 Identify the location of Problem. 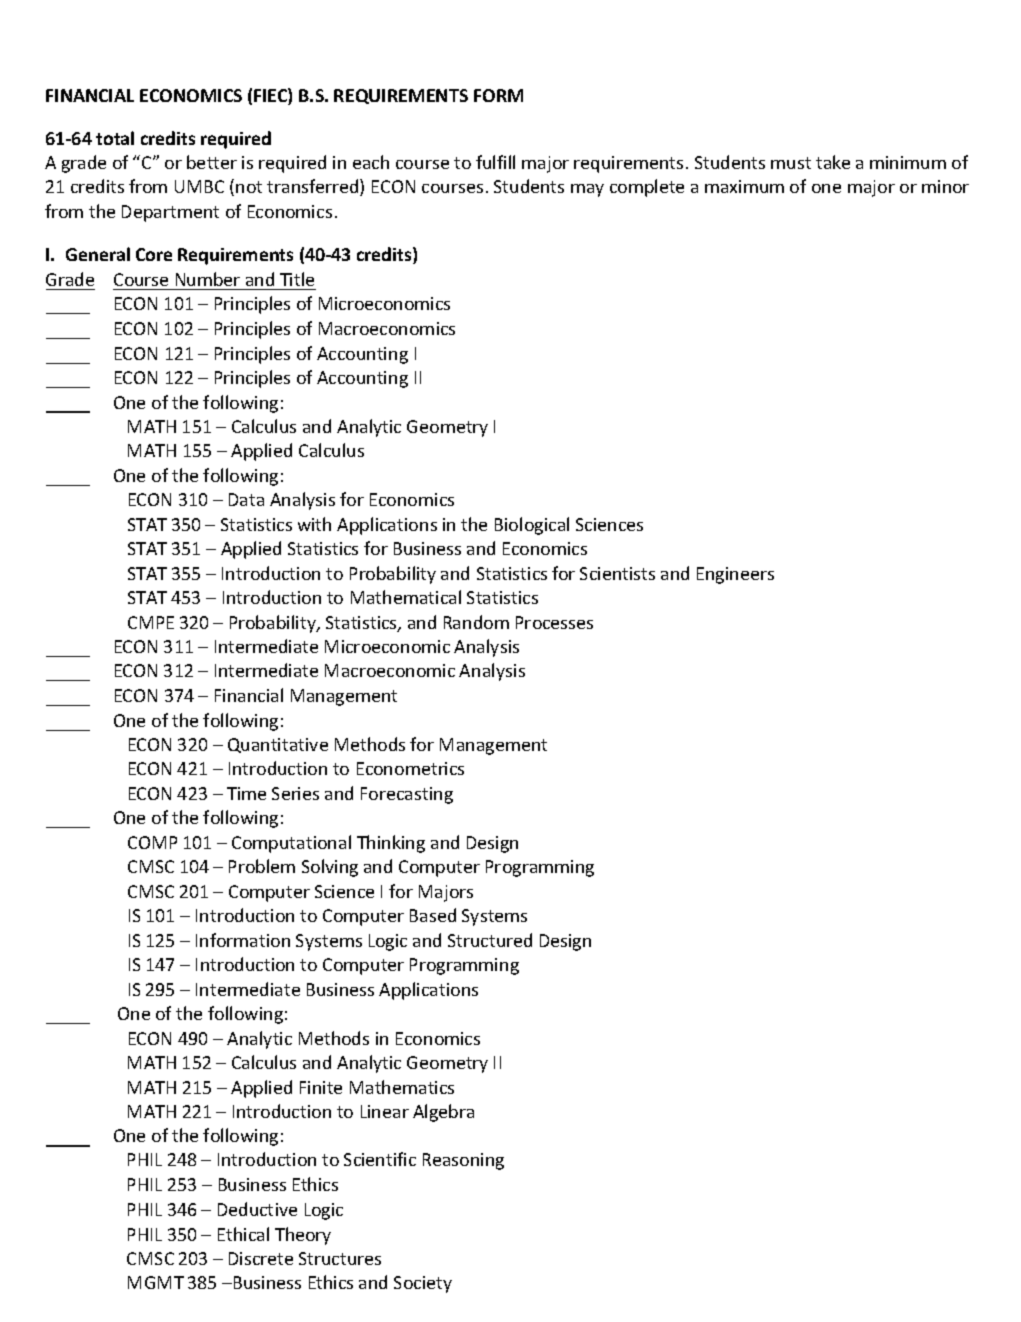
(262, 866).
